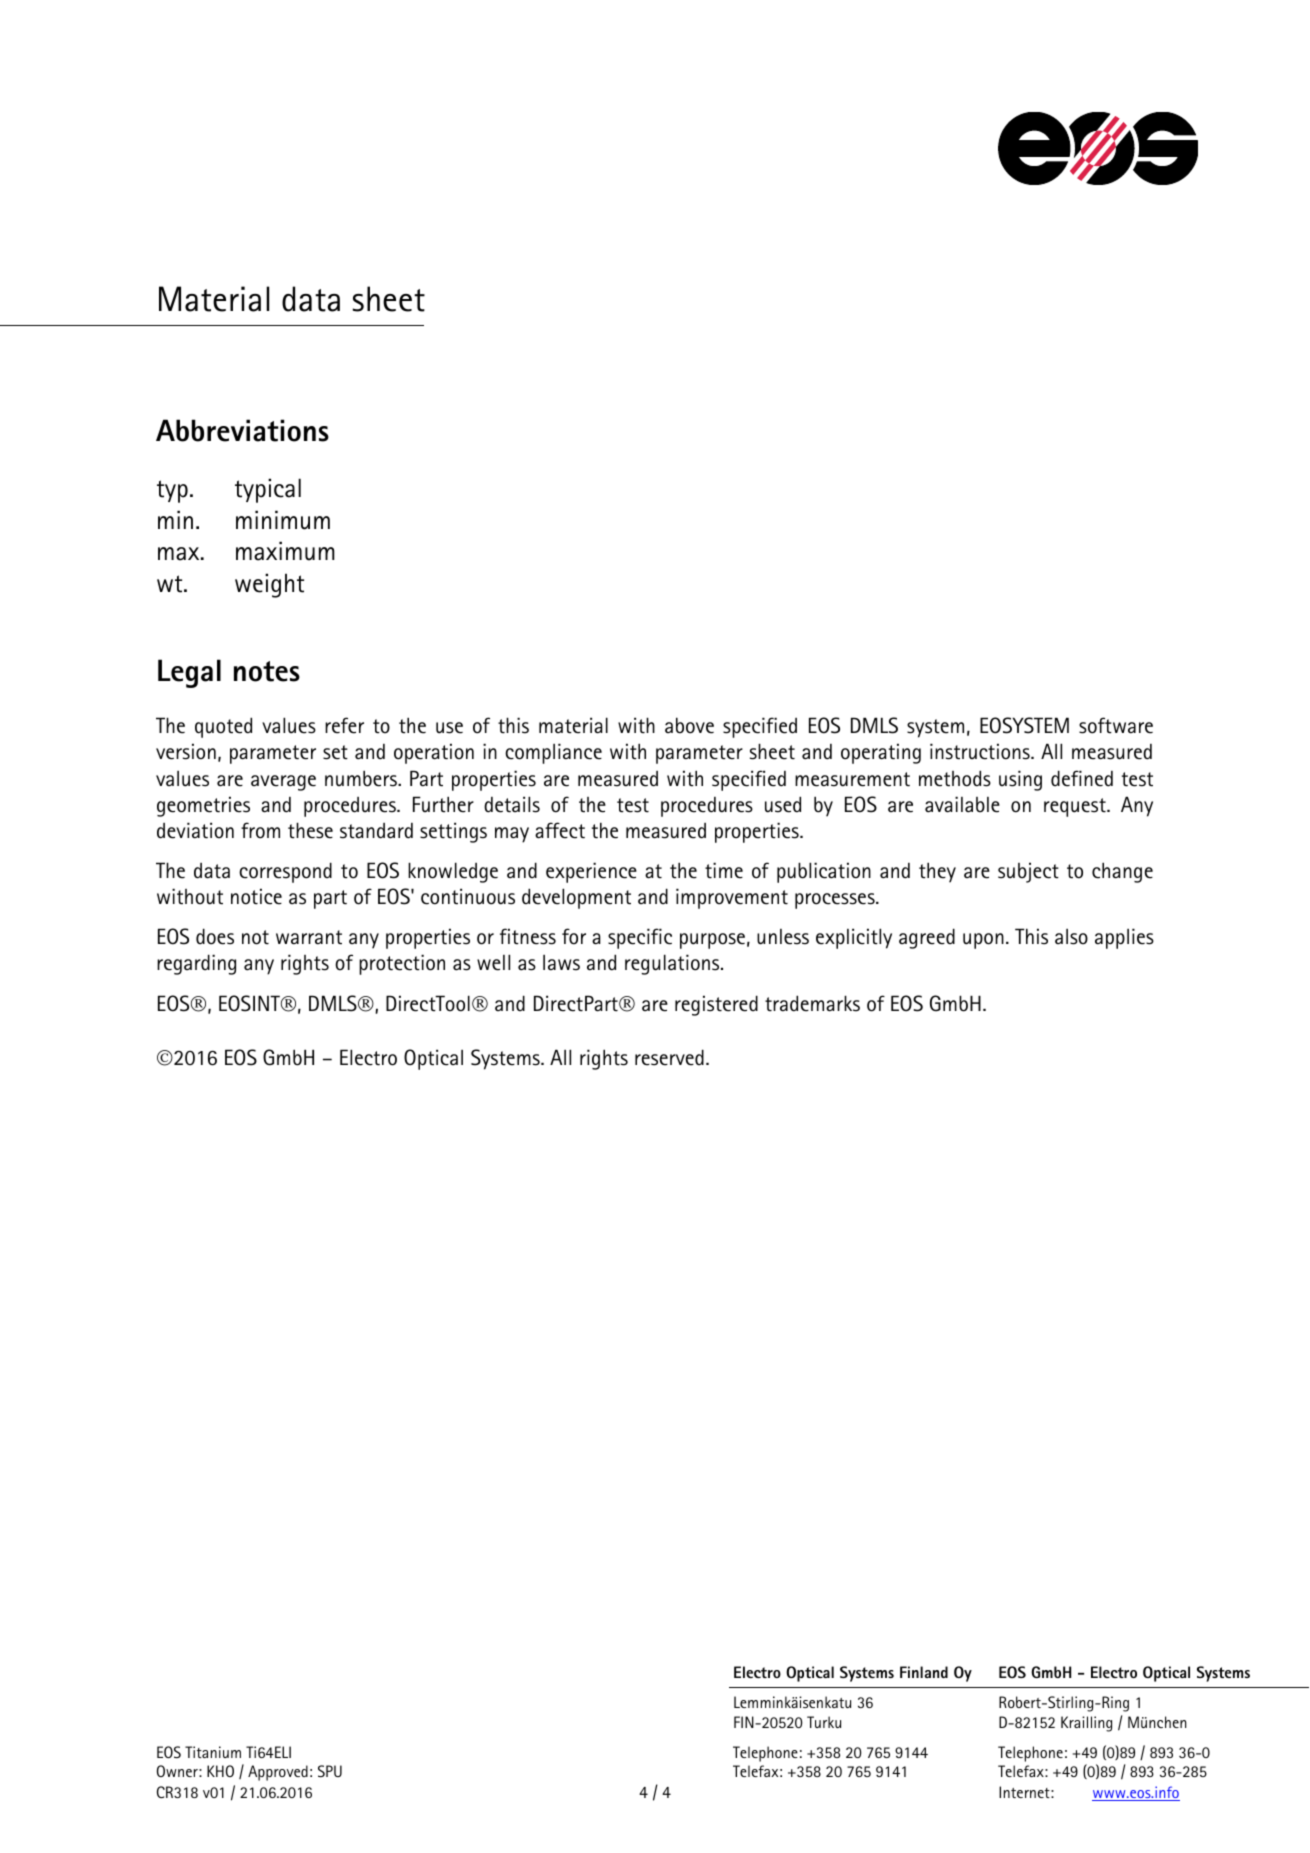 The height and width of the screenshot is (1853, 1310). What do you see at coordinates (981, 751) in the screenshot?
I see `instructions` at bounding box center [981, 751].
